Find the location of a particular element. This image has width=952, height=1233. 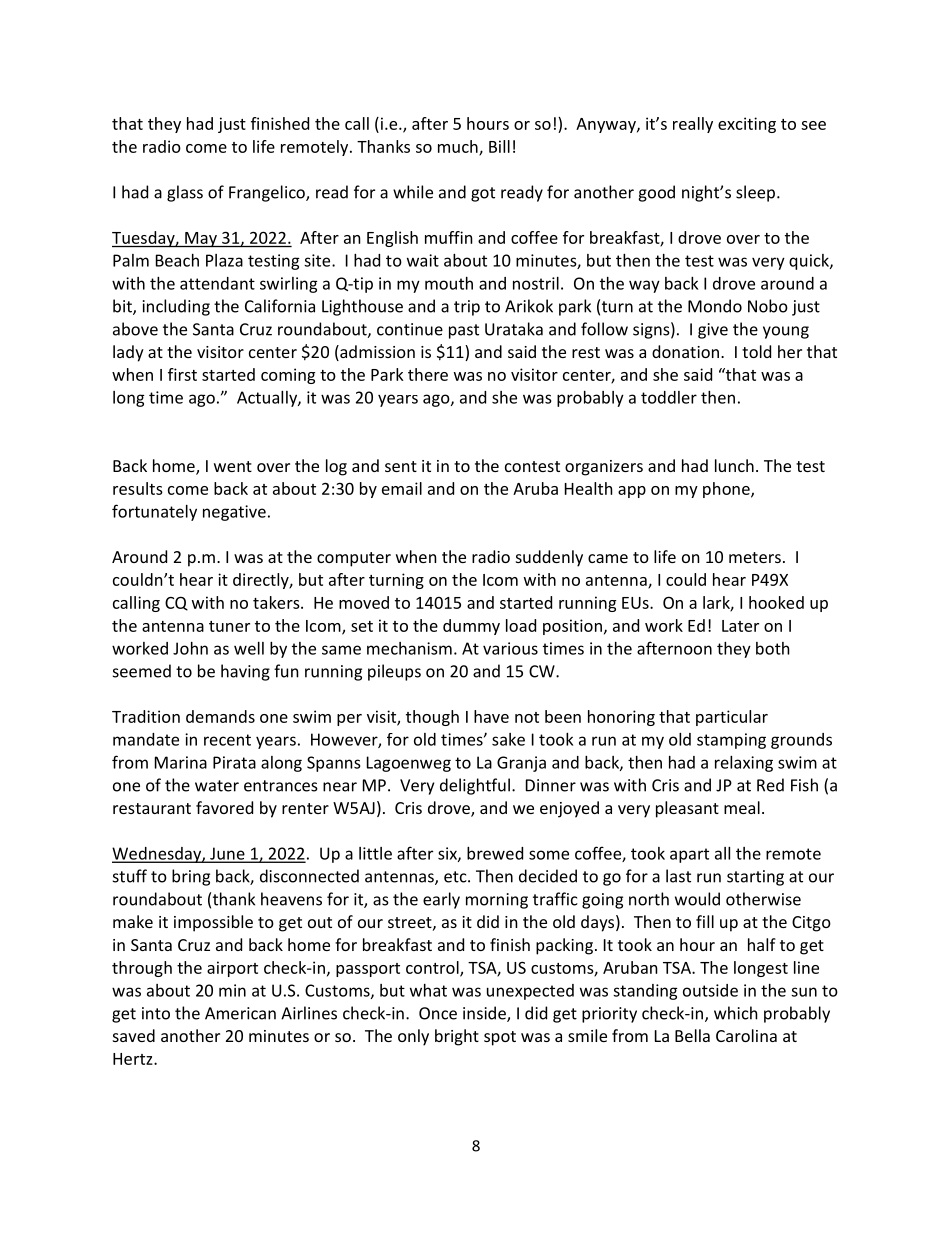

hooked is located at coordinates (776, 602).
